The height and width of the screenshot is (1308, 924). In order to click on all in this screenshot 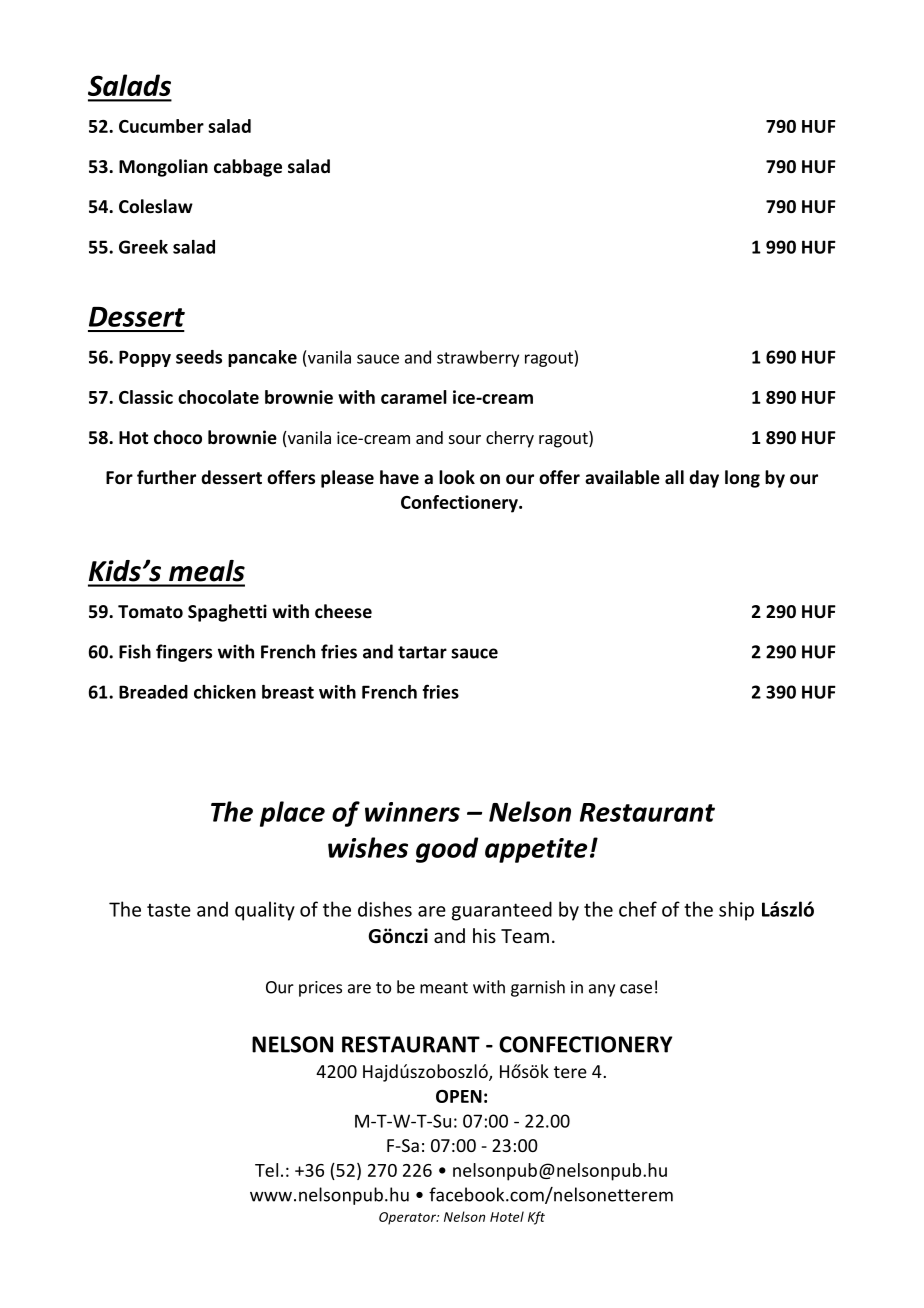, I will do `click(674, 477)`.
